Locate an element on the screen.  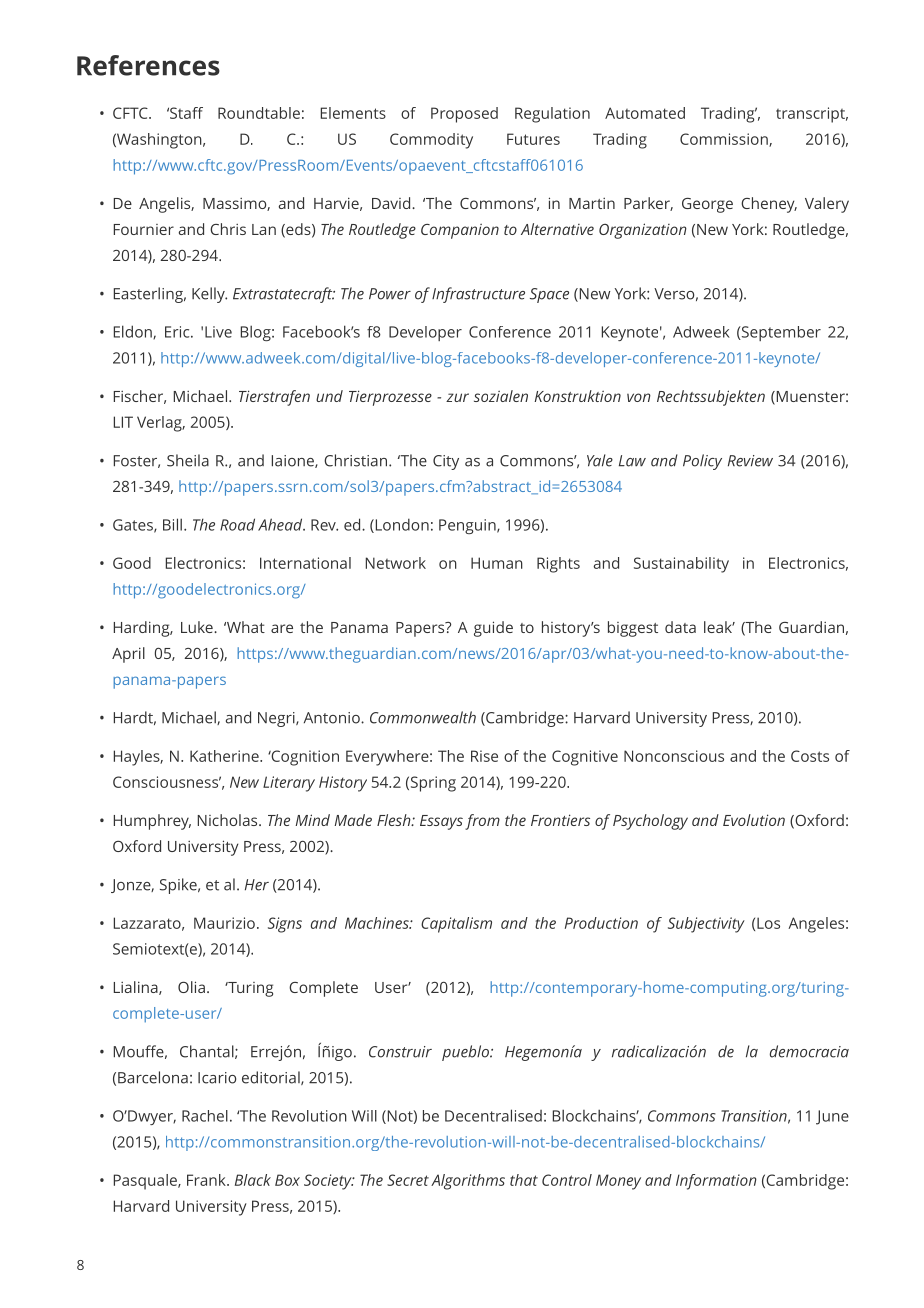
City is located at coordinates (446, 462).
